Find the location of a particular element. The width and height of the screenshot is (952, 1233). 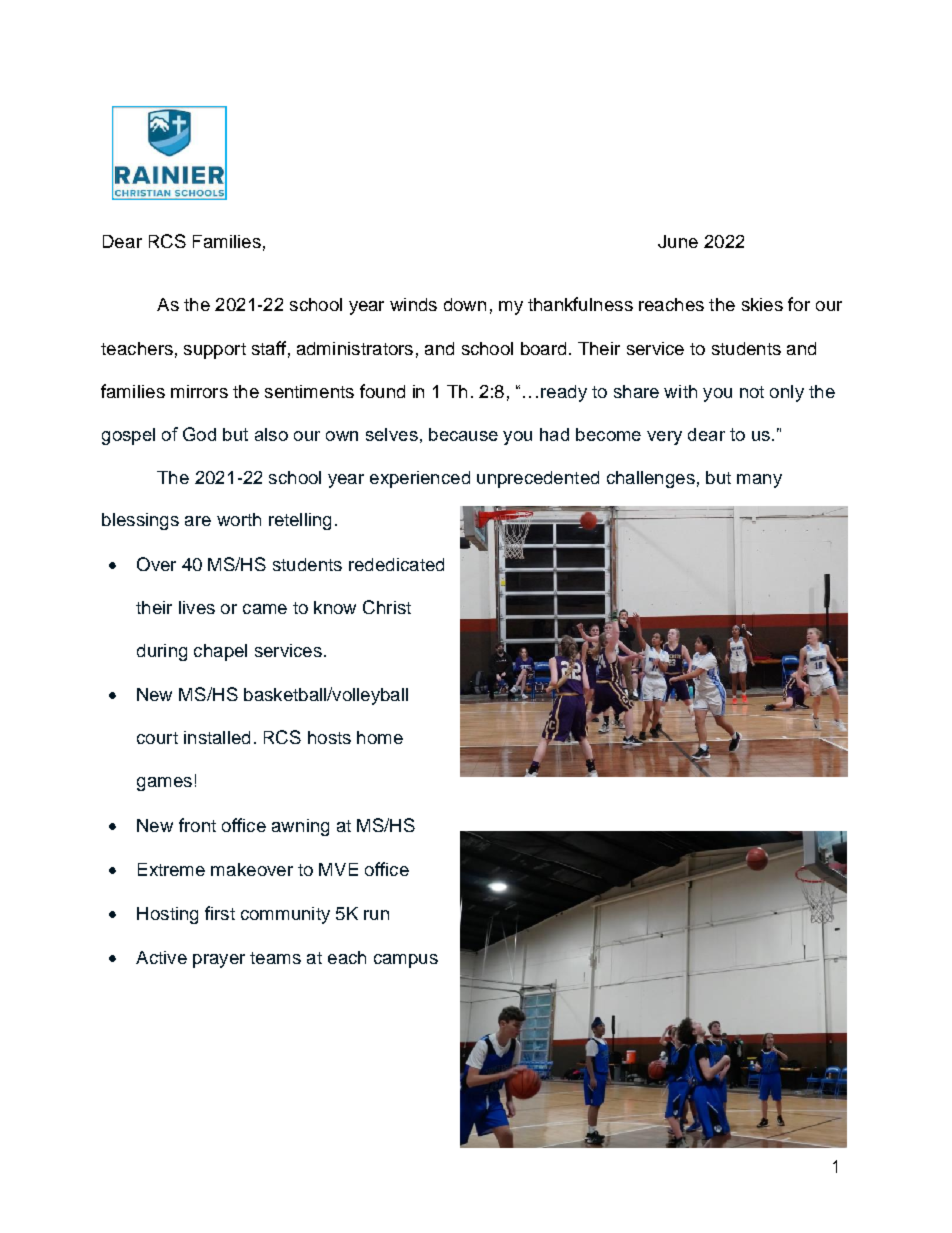

June is located at coordinates (678, 241).
